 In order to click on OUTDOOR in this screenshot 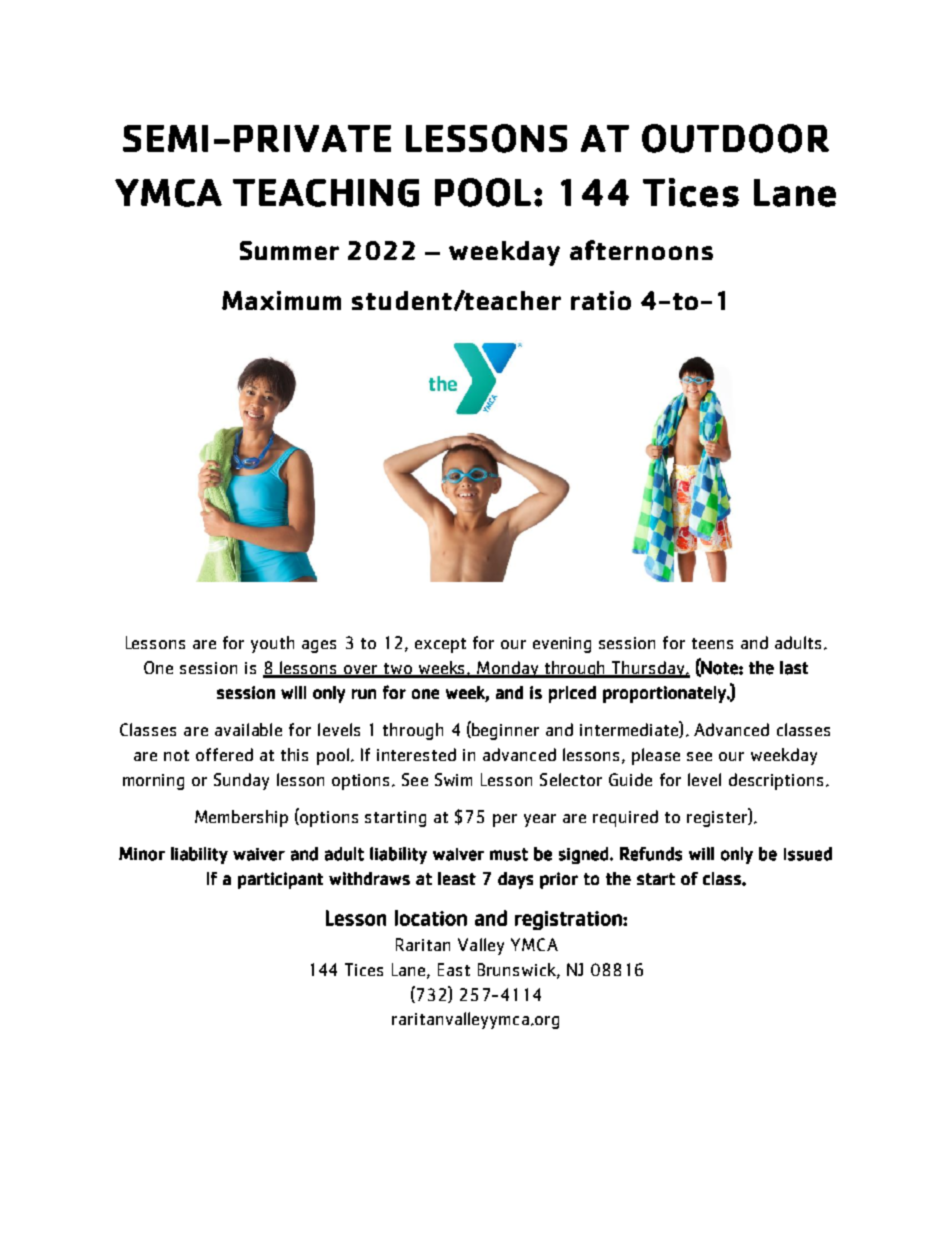, I will do `click(735, 138)`.
